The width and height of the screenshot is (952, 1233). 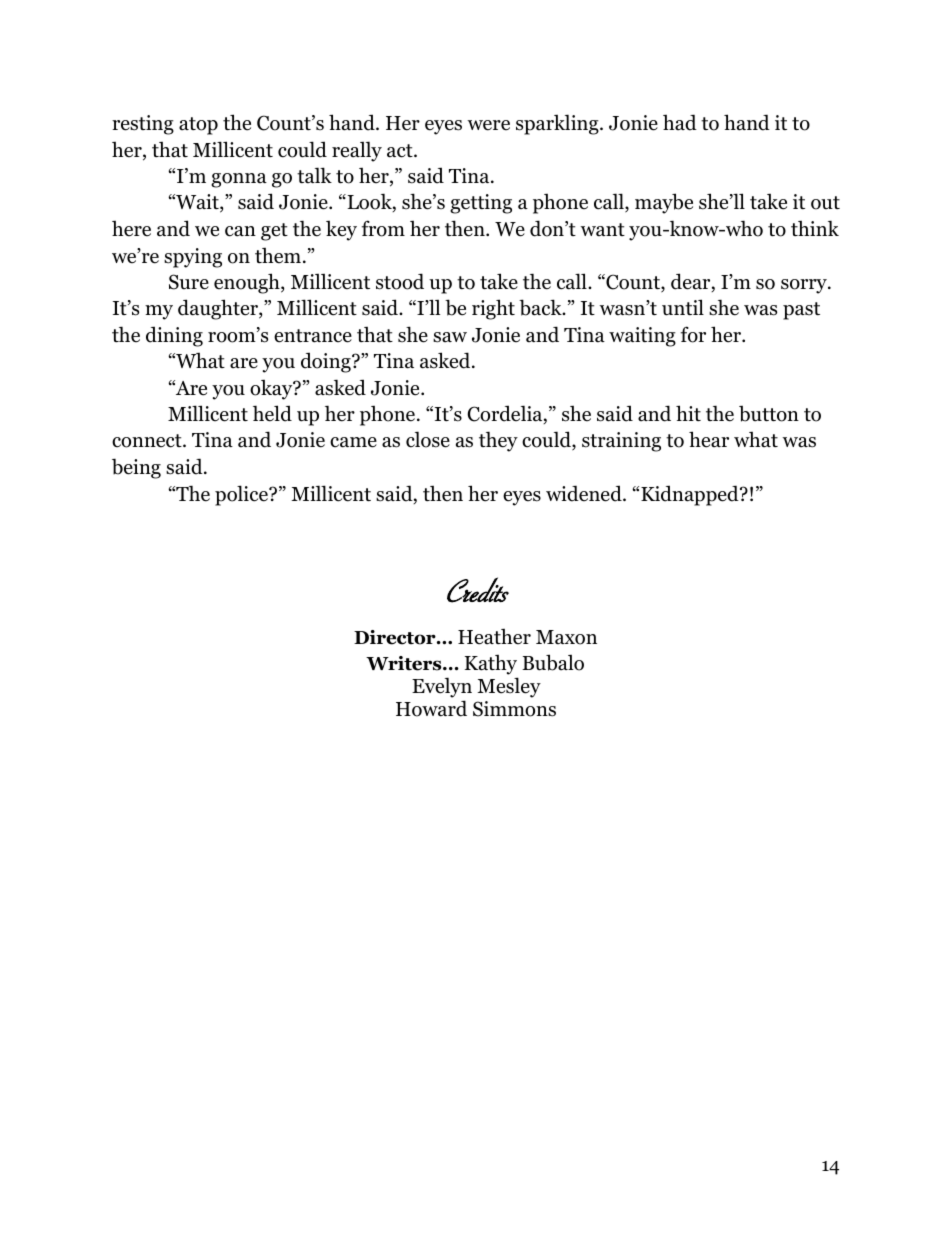 What do you see at coordinates (242, 495) in the screenshot?
I see `police` at bounding box center [242, 495].
